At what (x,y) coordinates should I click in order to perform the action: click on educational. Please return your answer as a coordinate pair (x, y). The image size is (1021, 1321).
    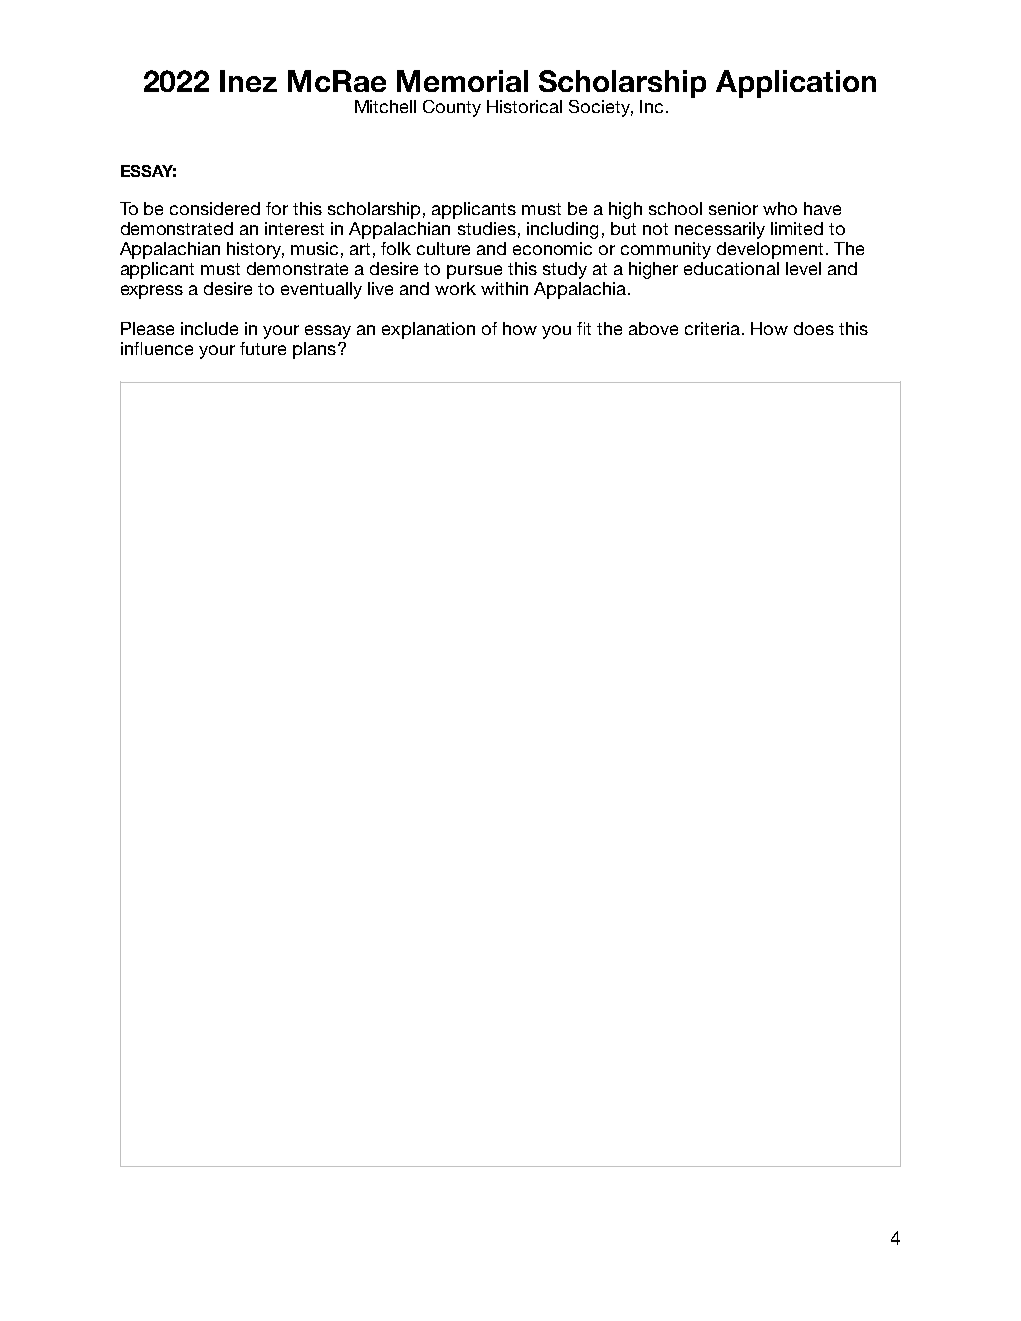
    Looking at the image, I should click on (731, 268).
